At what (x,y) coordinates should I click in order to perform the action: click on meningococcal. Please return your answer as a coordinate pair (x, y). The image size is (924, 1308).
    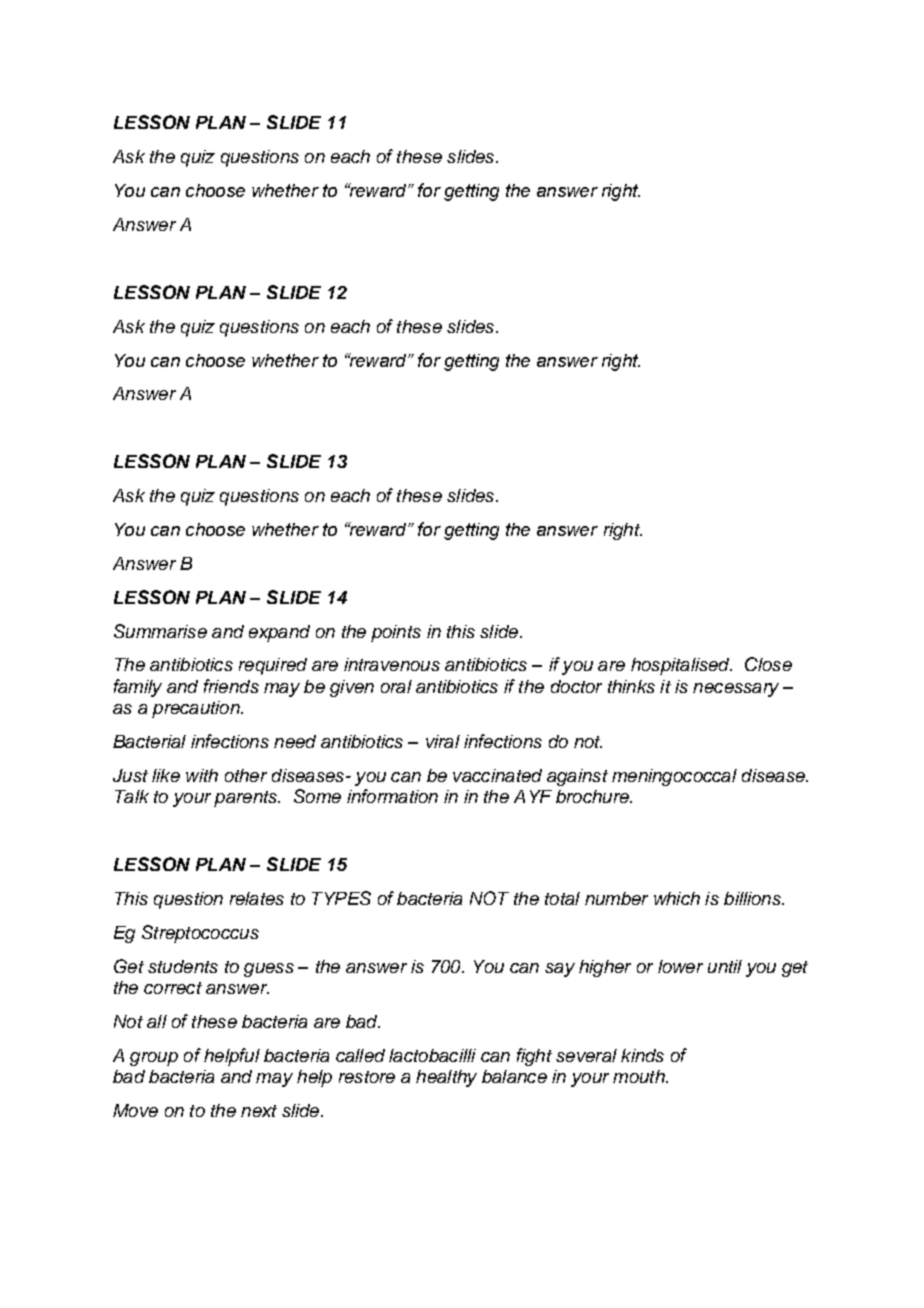
    Looking at the image, I should click on (674, 777).
